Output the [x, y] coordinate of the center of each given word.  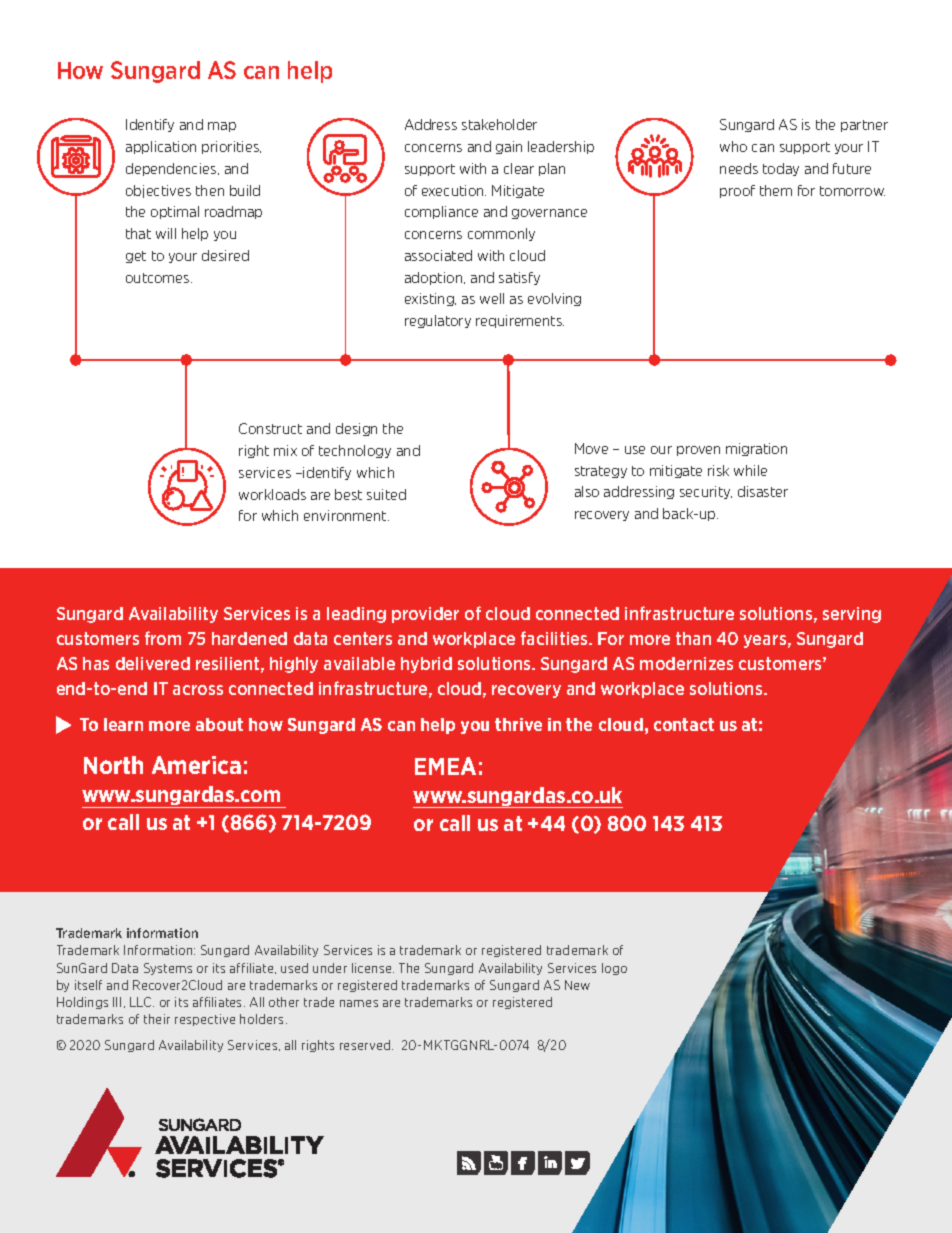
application [161, 147]
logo [614, 969]
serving [852, 615]
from [163, 638]
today [781, 169]
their [157, 1019]
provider [425, 615]
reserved [366, 1045]
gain [509, 147]
